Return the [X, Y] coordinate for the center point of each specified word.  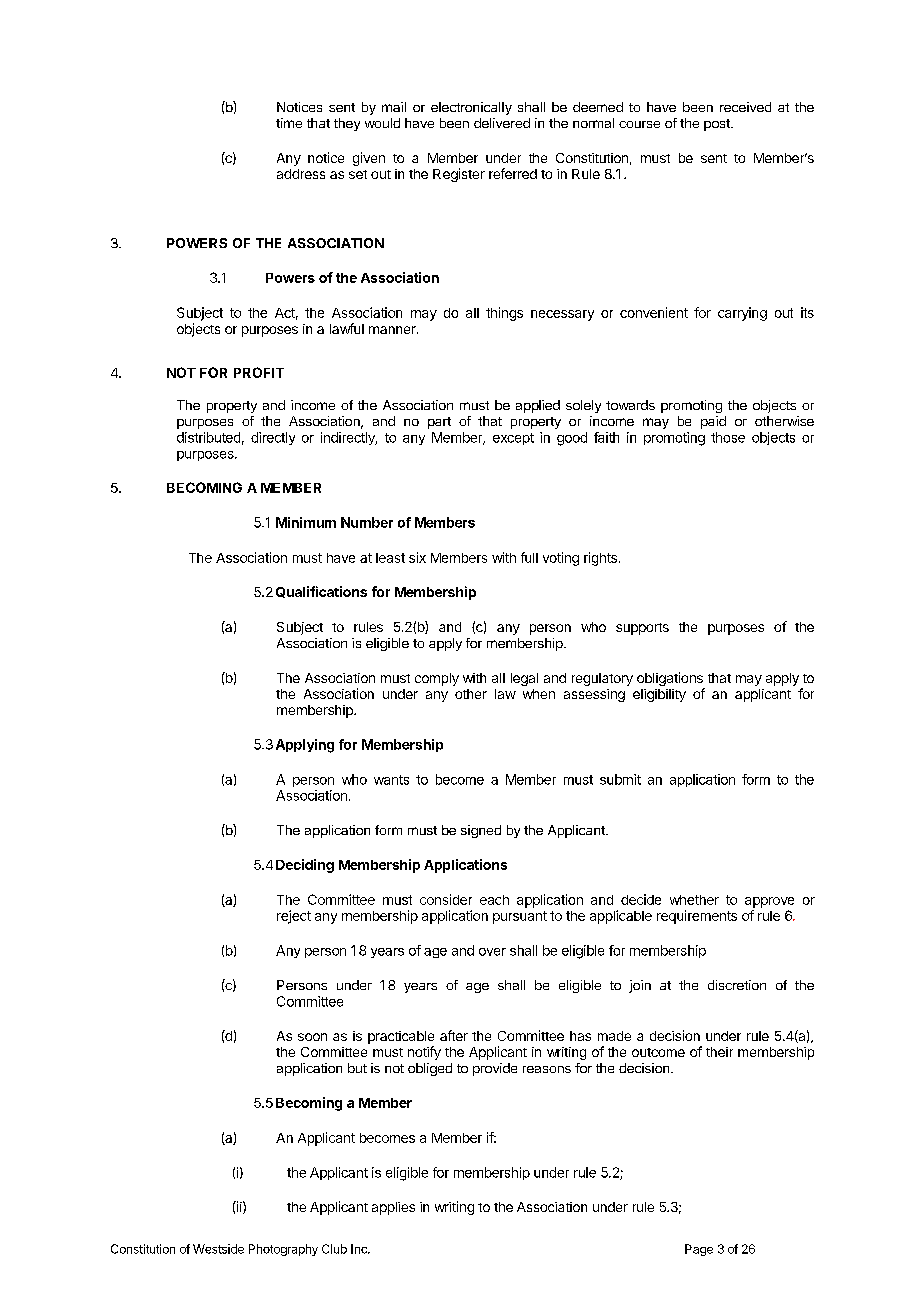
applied [538, 406]
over [492, 952]
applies [393, 1208]
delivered [502, 123]
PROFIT [259, 372]
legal [524, 679]
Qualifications [321, 592]
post [718, 125]
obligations [670, 679]
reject [294, 917]
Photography [283, 1250]
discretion [737, 985]
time [289, 123]
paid [713, 422]
